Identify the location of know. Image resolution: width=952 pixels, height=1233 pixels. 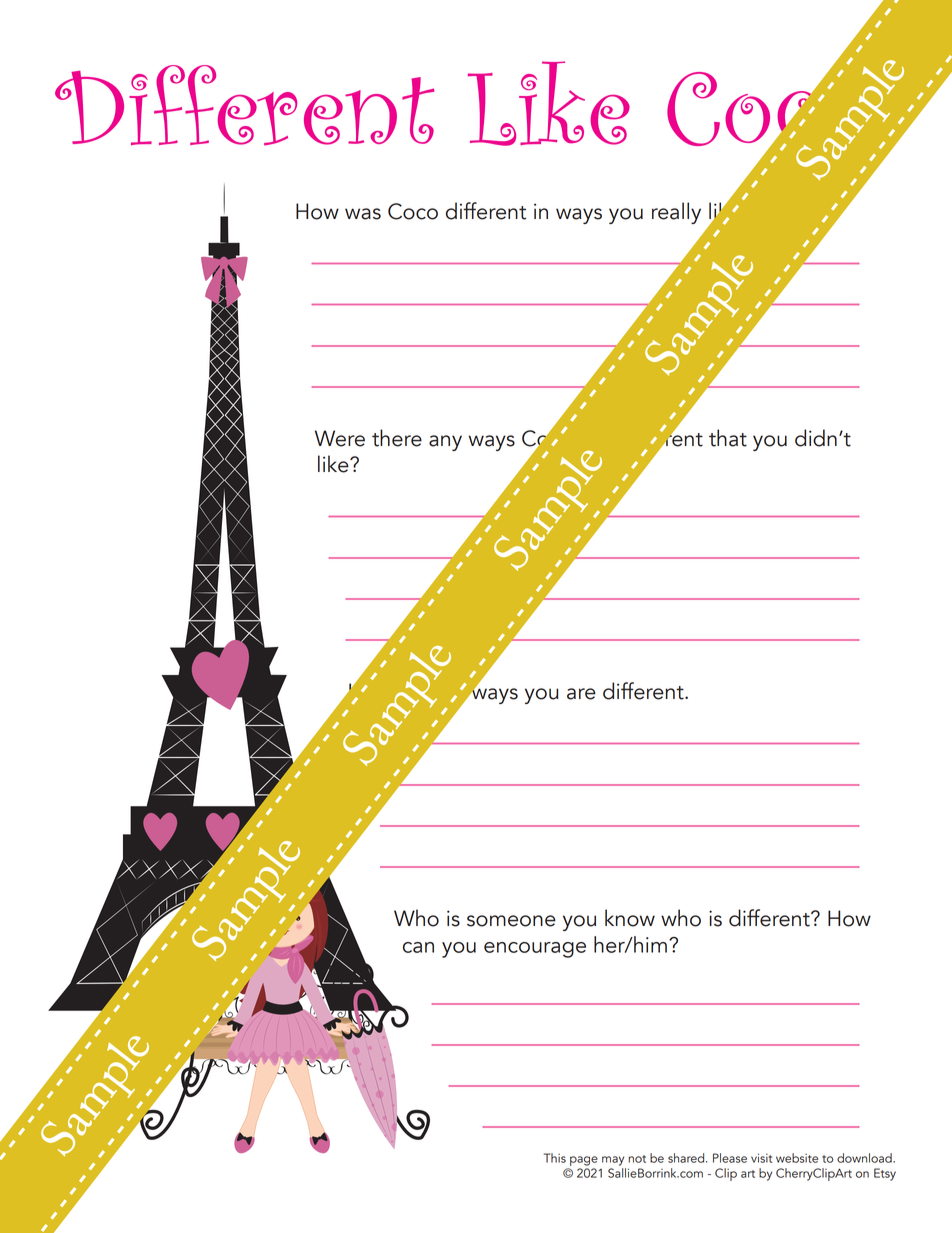
(630, 918).
